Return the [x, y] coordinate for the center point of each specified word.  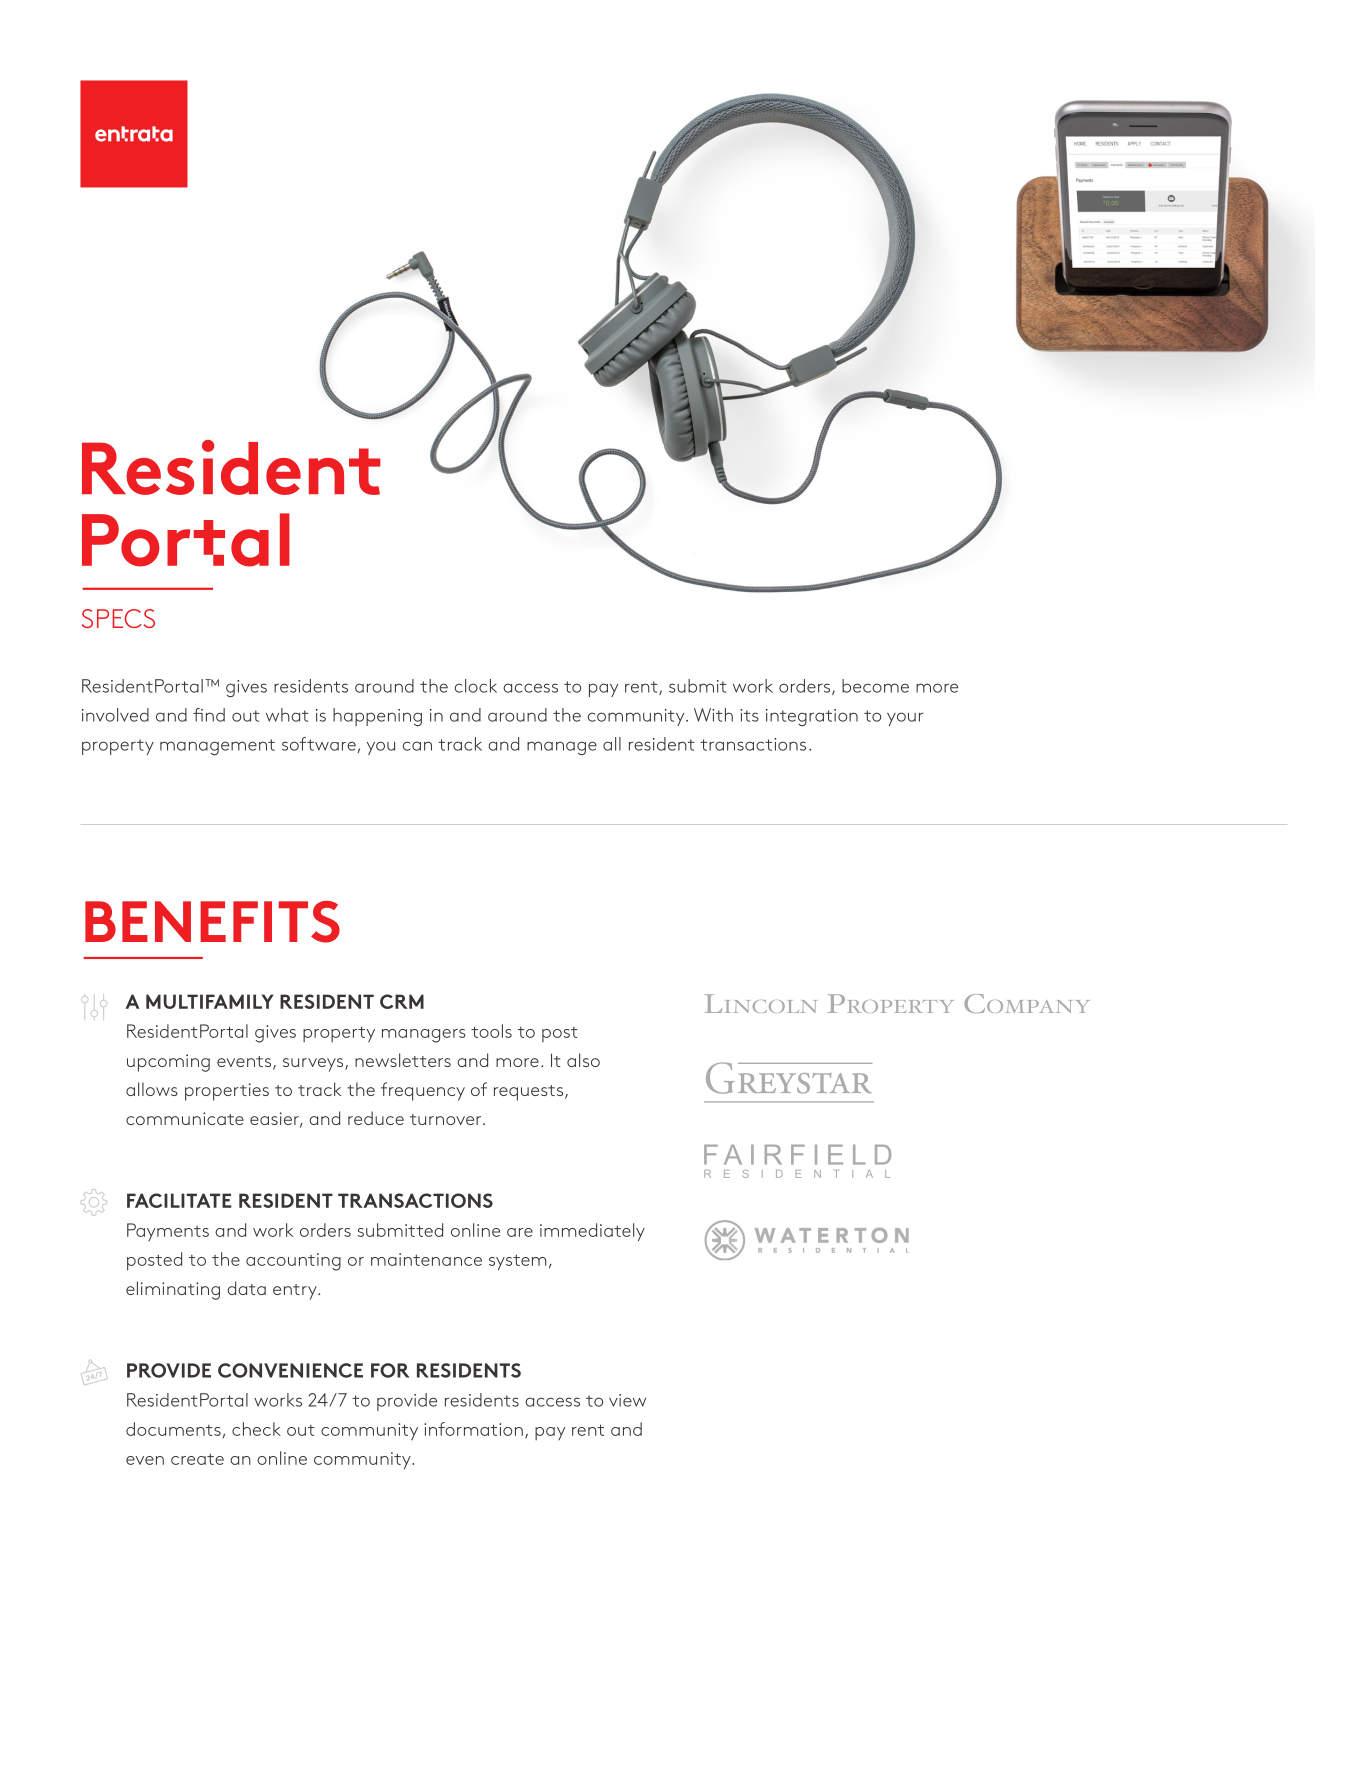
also [583, 1060]
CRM [402, 1001]
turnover [447, 1119]
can [417, 746]
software [320, 745]
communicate [185, 1118]
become [875, 686]
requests [530, 1093]
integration [812, 717]
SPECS [118, 618]
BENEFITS [212, 922]
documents [173, 1429]
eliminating [173, 1290]
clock [476, 686]
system [518, 1263]
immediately [592, 1232]
